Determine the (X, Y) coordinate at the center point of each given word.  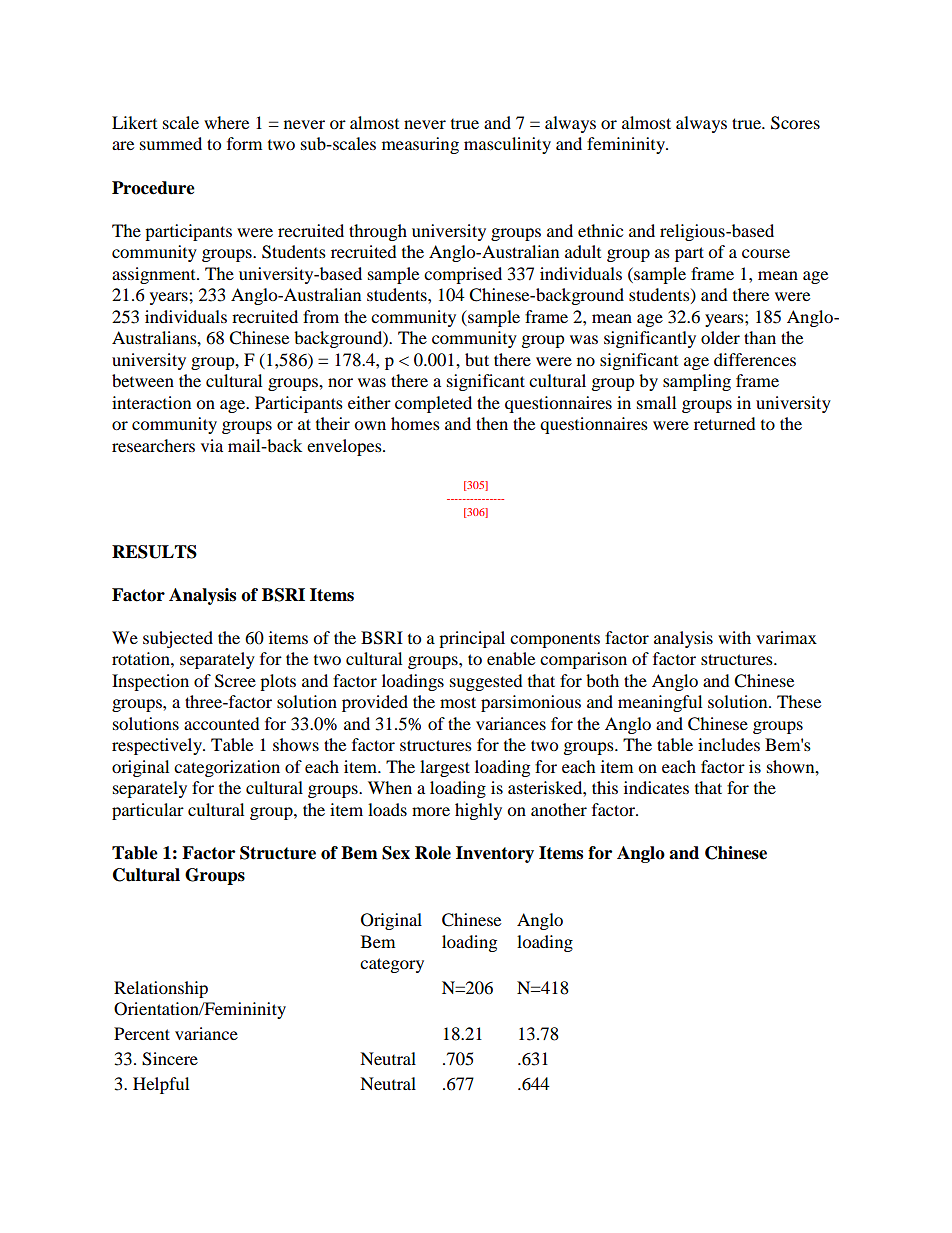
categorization (227, 768)
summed (171, 143)
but (477, 359)
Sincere (170, 1059)
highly (478, 811)
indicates (656, 787)
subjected (178, 639)
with (734, 637)
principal (472, 639)
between (143, 380)
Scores (795, 123)
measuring (420, 145)
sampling (697, 382)
